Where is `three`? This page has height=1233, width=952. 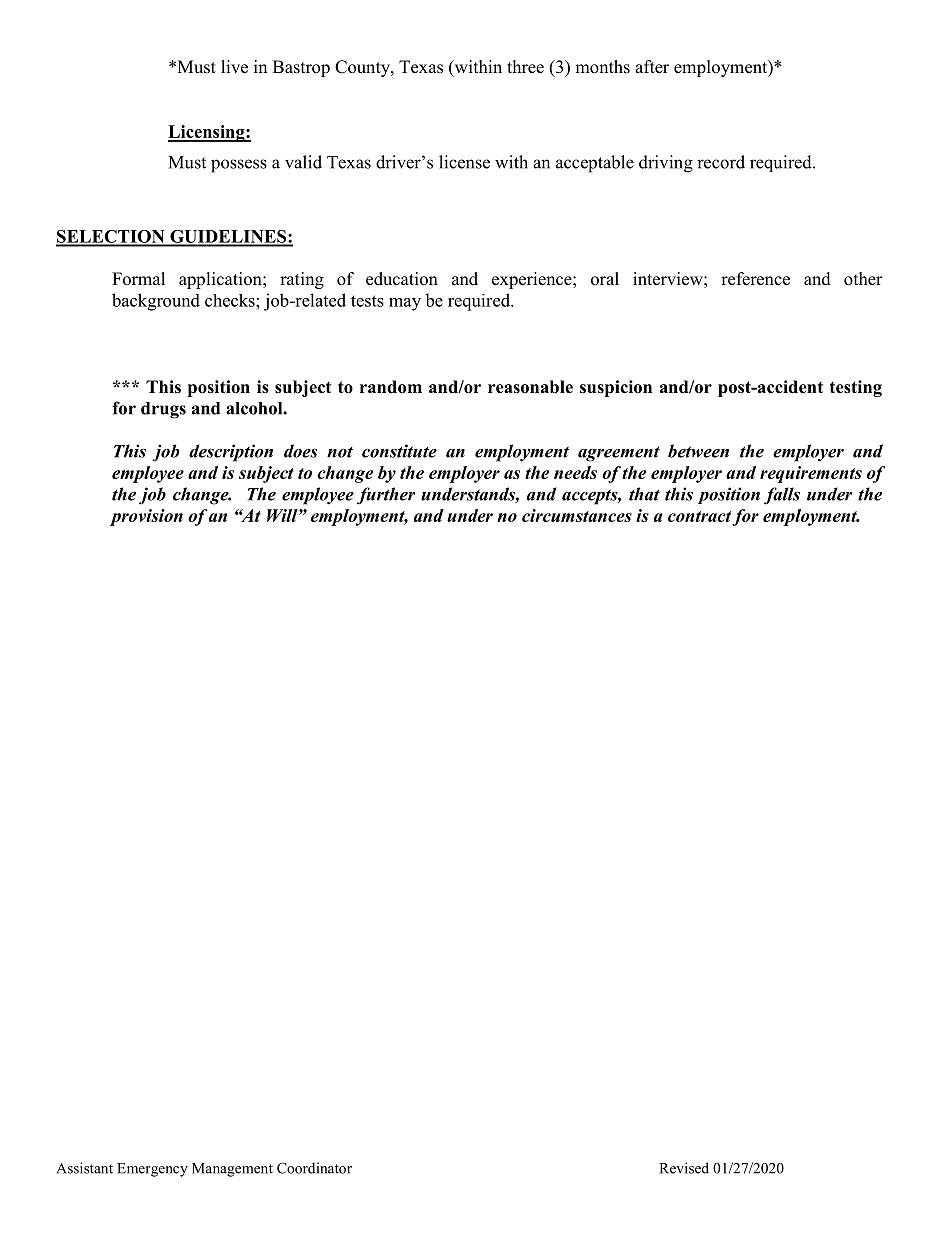 three is located at coordinates (525, 67).
